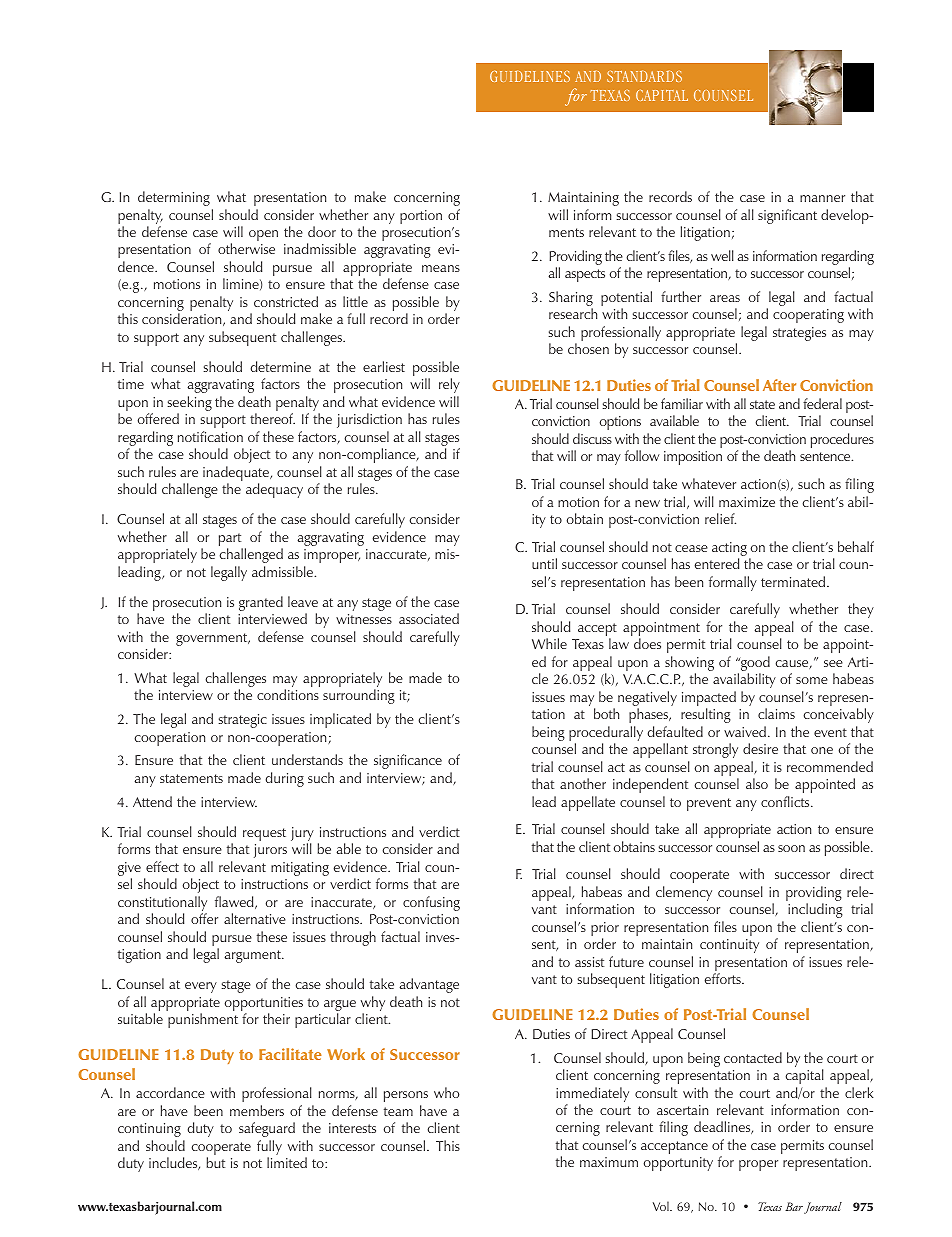 This image has width=952, height=1237. Describe the element at coordinates (747, 502) in the image. I see `maximize` at that location.
